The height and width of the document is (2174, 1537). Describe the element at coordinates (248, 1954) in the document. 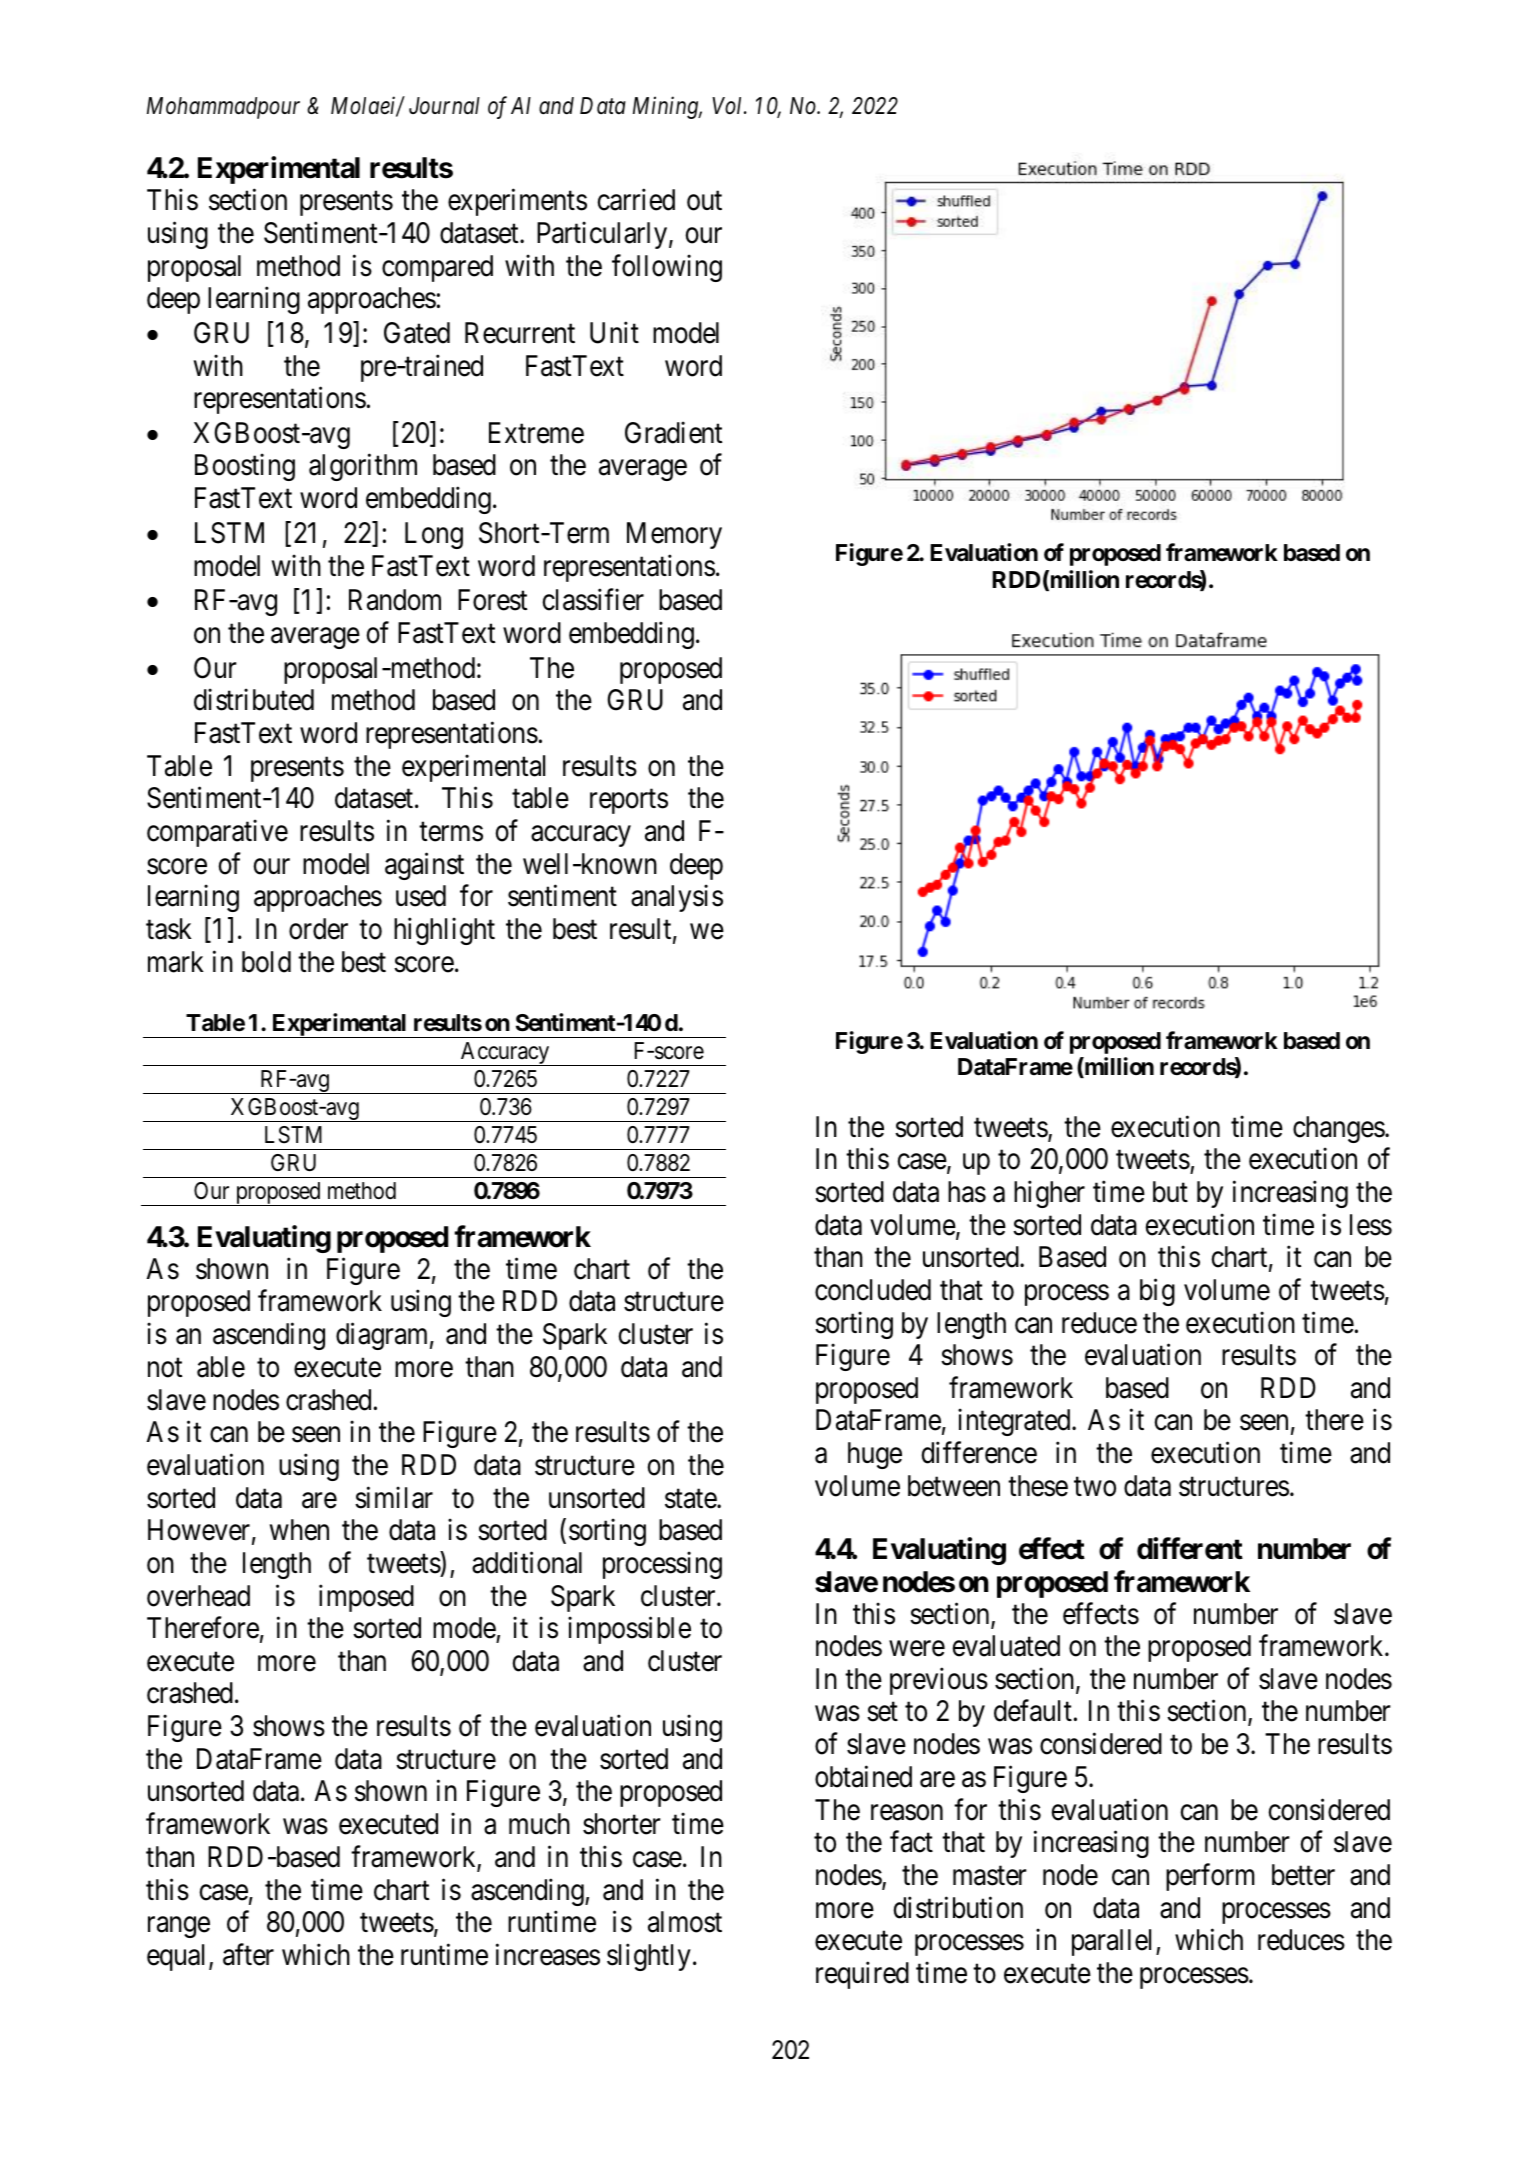

I see `after` at that location.
